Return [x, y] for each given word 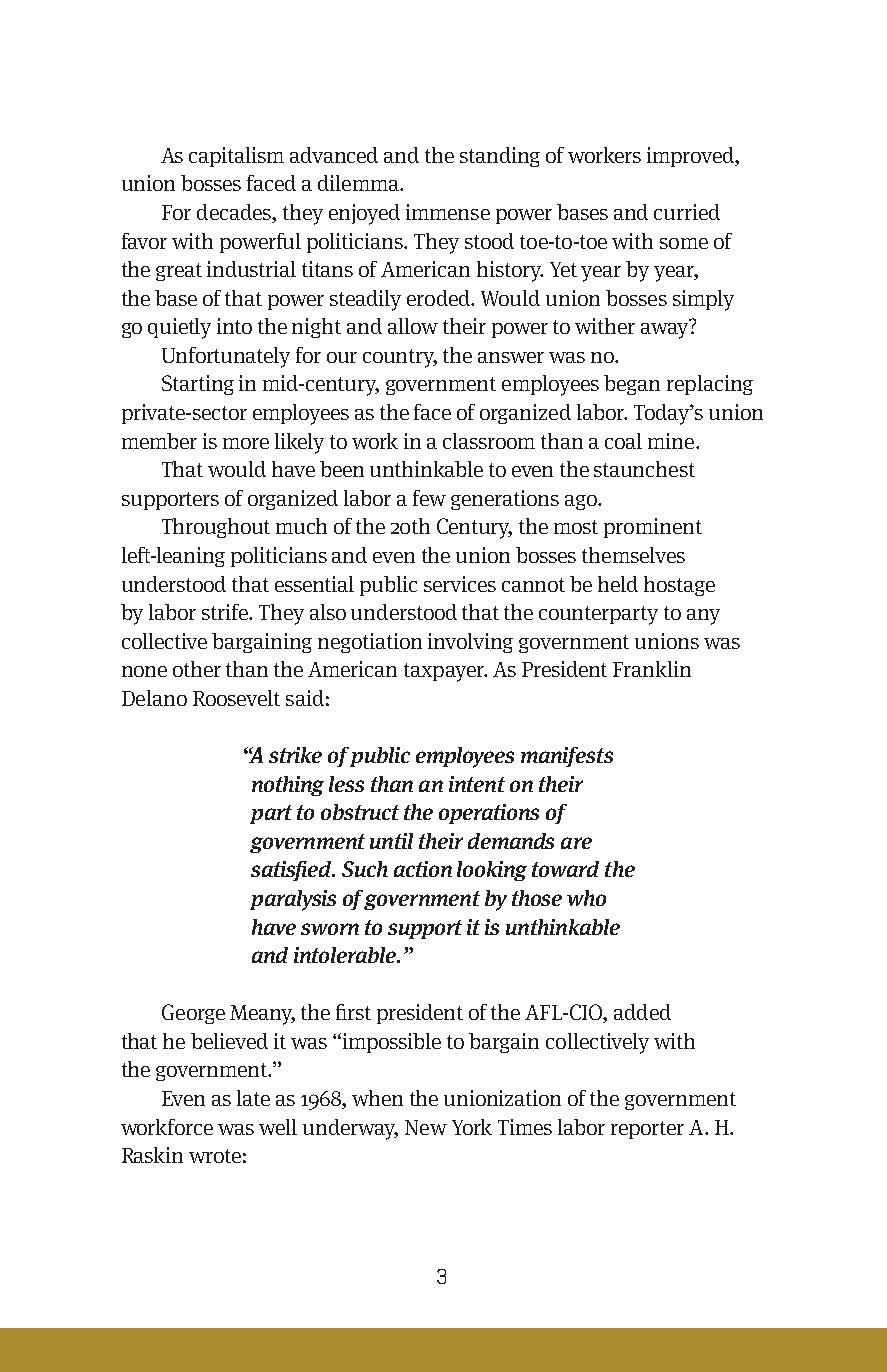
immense [448, 212]
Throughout [216, 528]
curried [687, 212]
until [391, 841]
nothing [288, 786]
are [576, 843]
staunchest [644, 469]
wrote [215, 1156]
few [429, 498]
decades [235, 213]
